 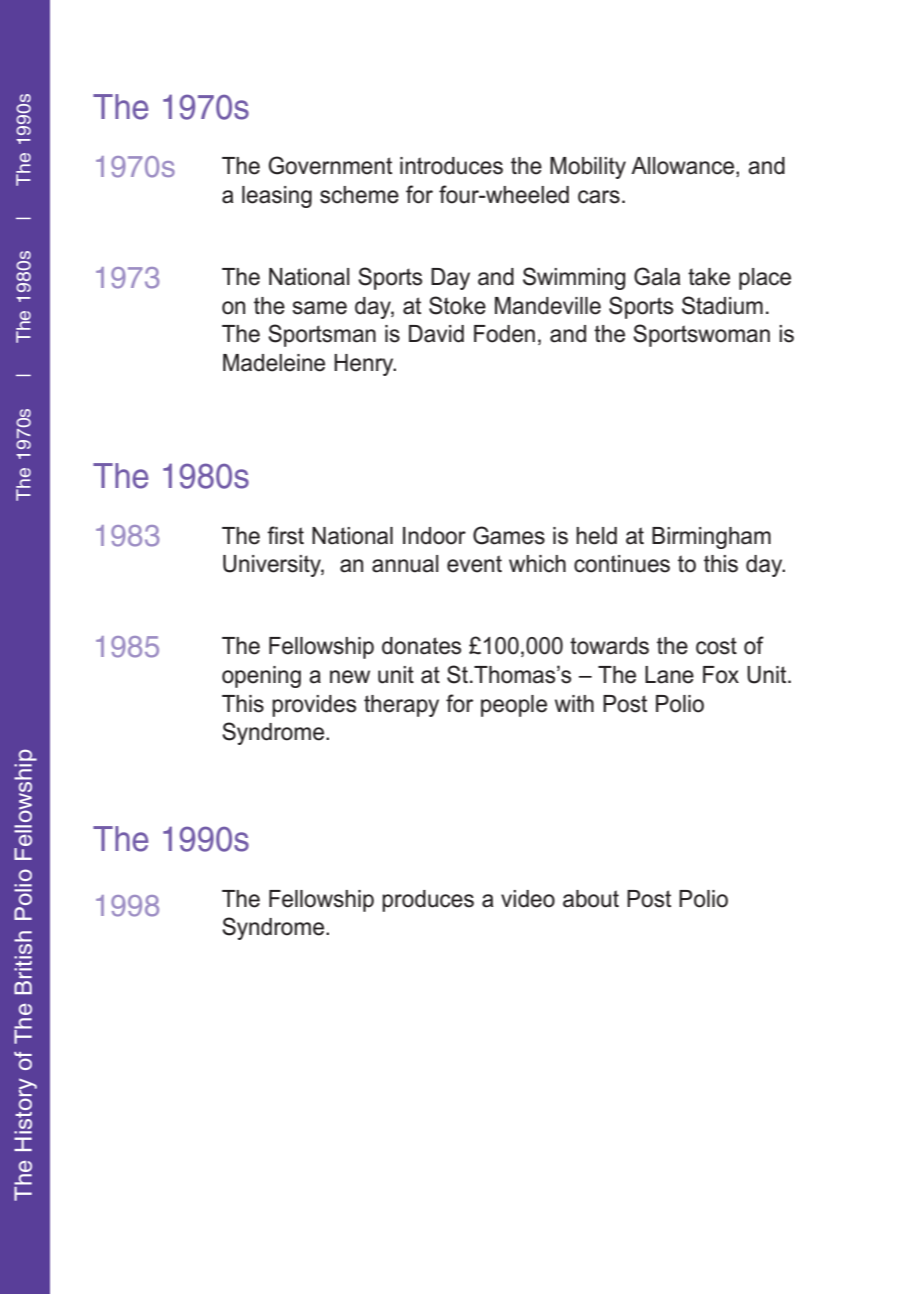 I want to click on video, so click(x=528, y=899).
